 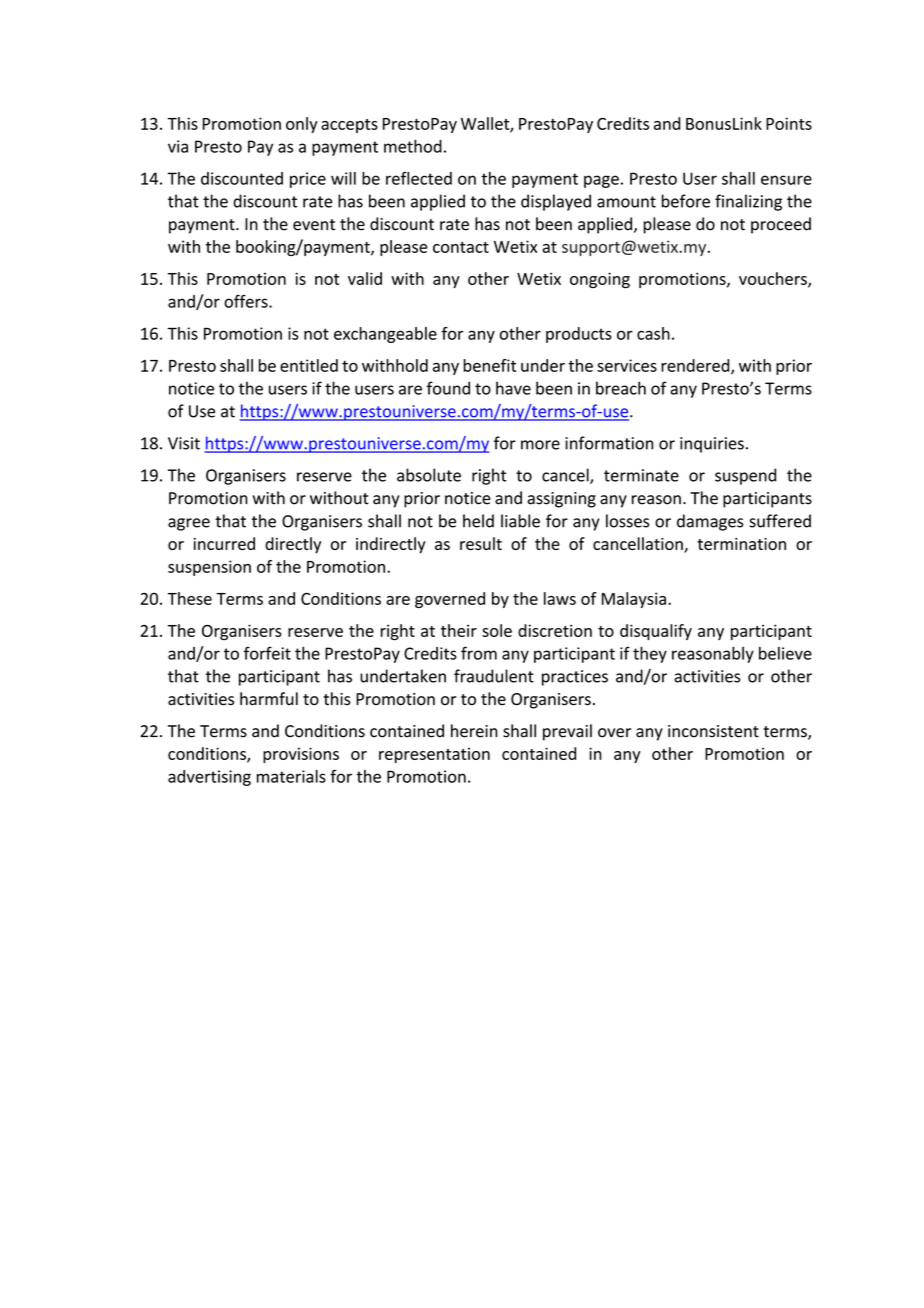 What do you see at coordinates (413, 146) in the screenshot?
I see `method` at bounding box center [413, 146].
